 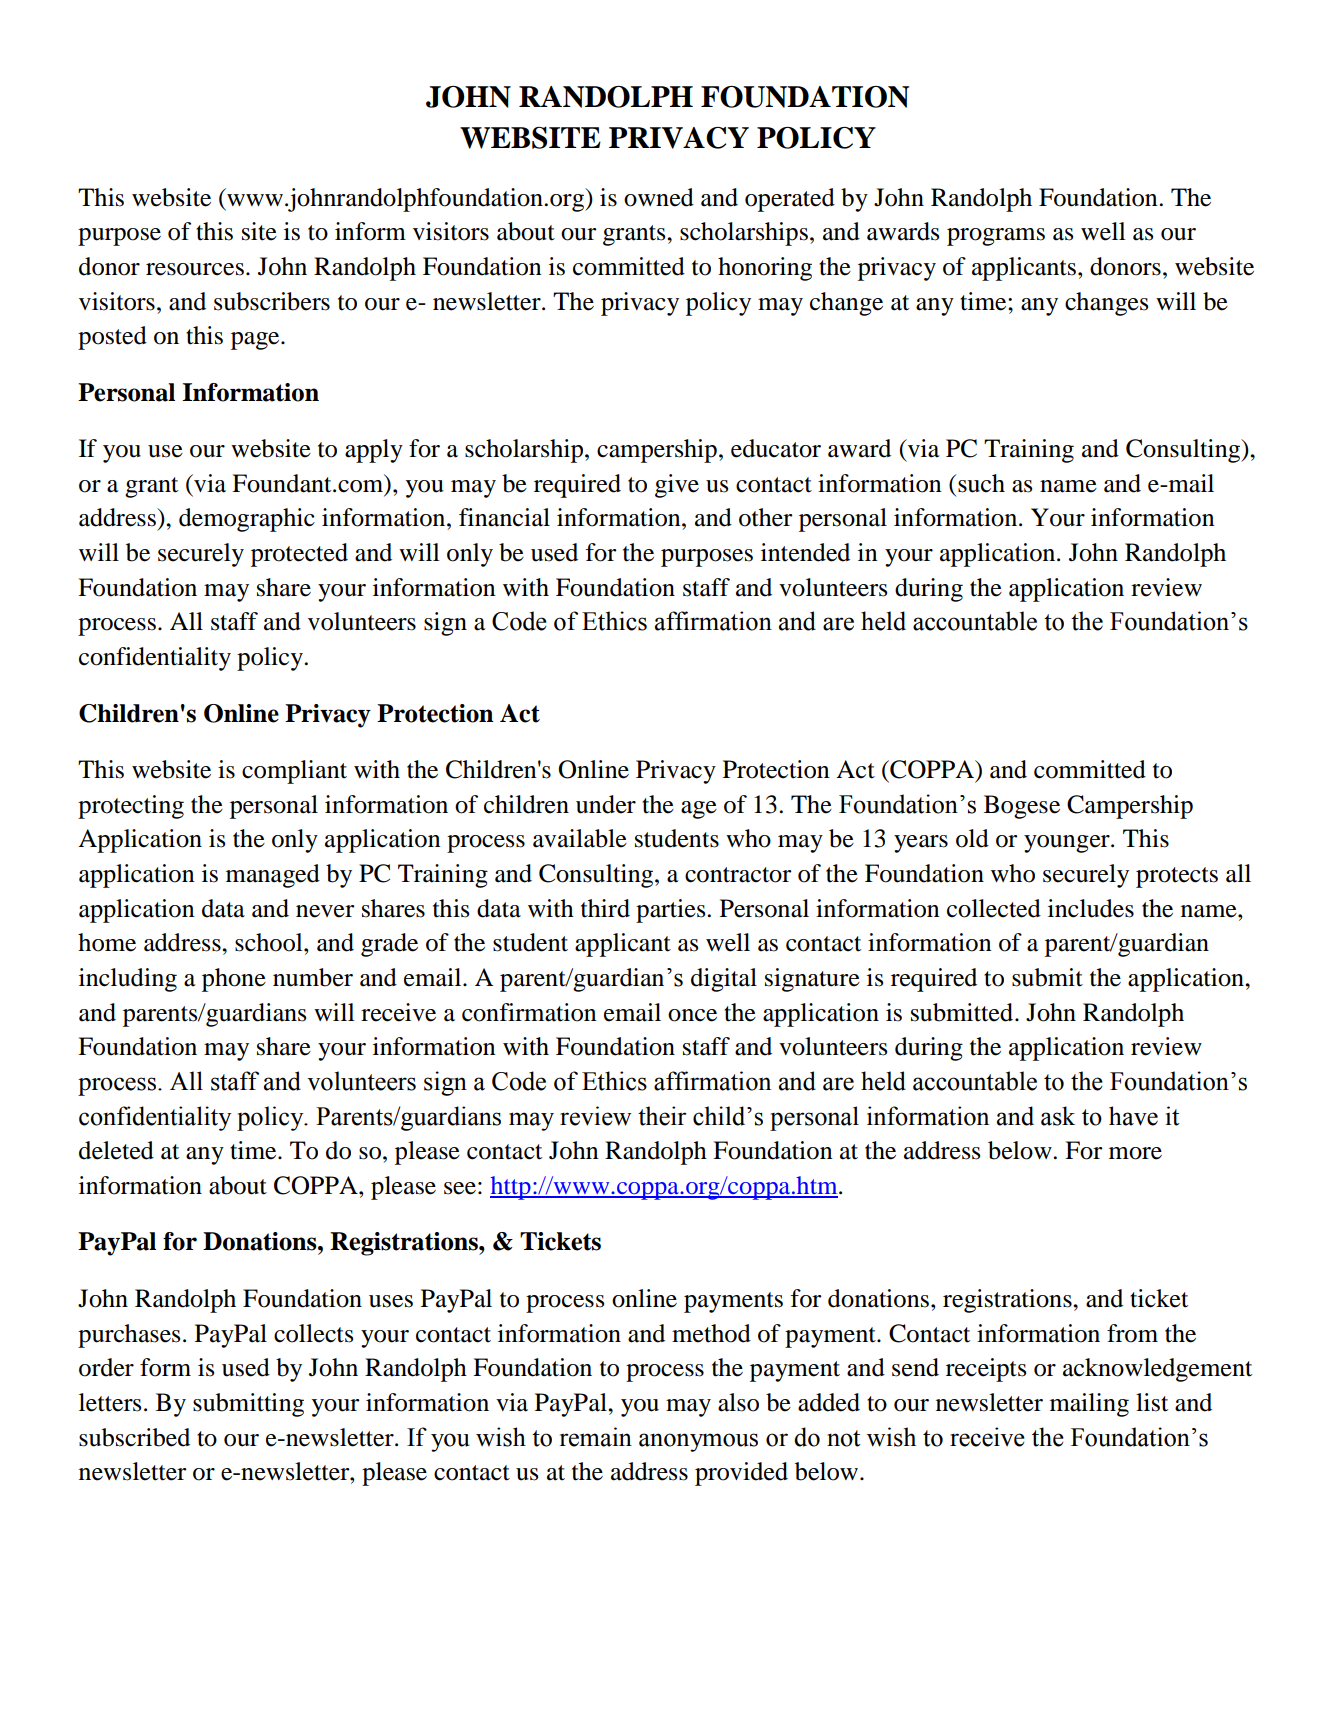 I want to click on owned, so click(x=659, y=197).
